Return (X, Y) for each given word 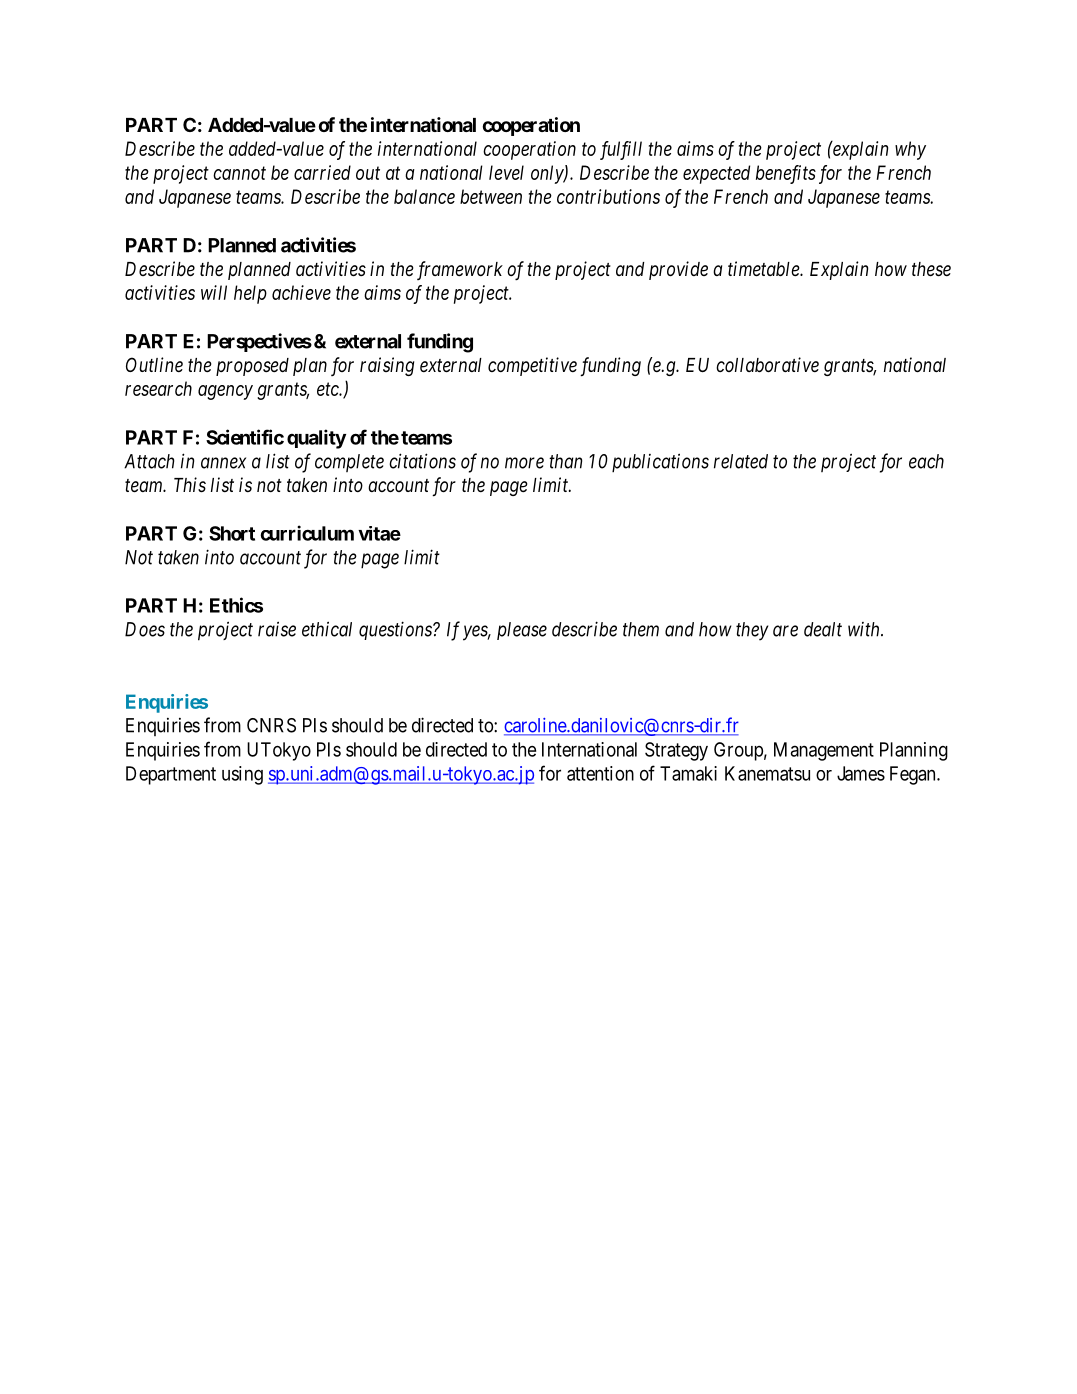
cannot (239, 173)
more (524, 463)
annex (223, 463)
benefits (786, 174)
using (242, 775)
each (926, 461)
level (506, 172)
